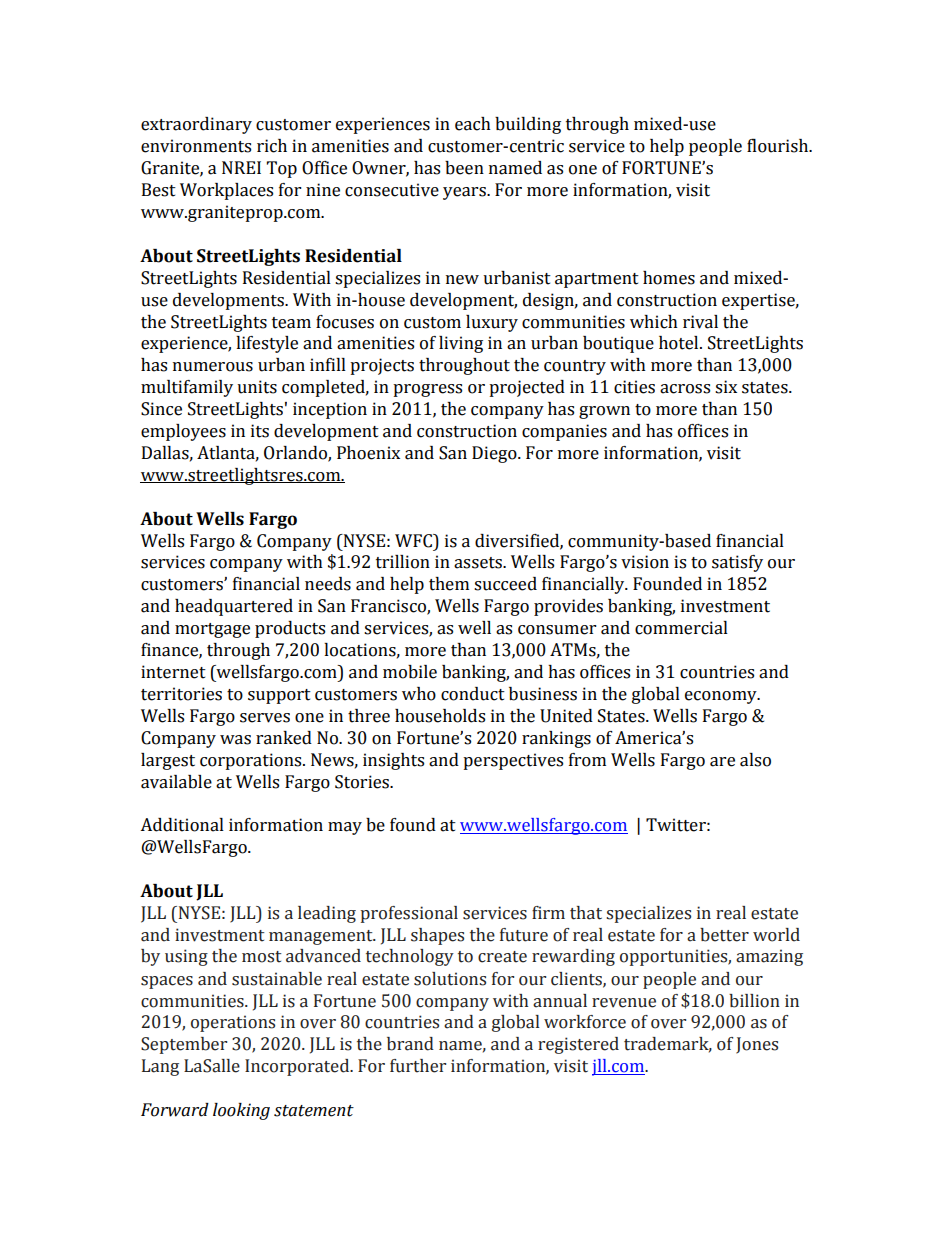  I want to click on further, so click(418, 1066).
